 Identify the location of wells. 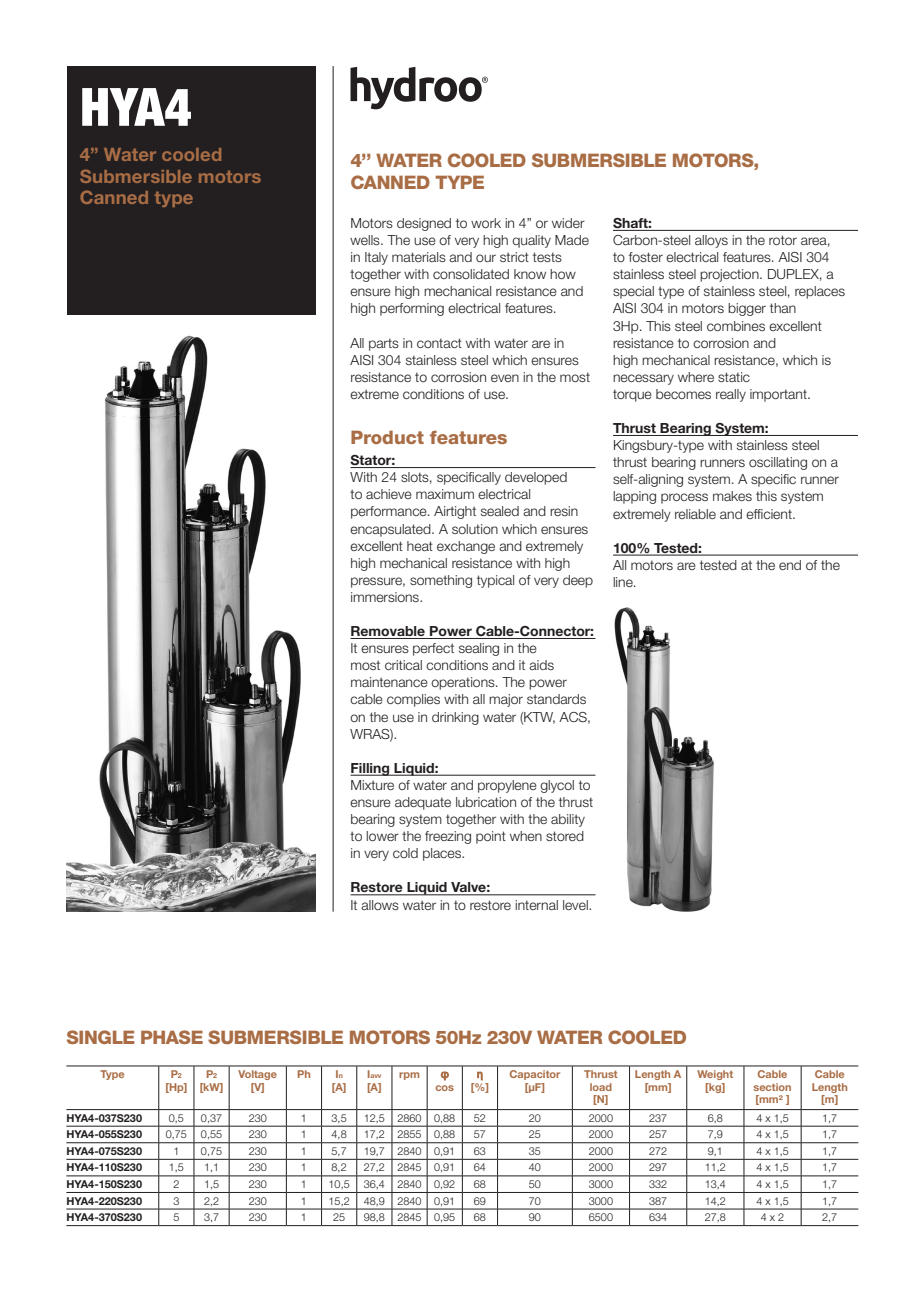
(366, 240).
